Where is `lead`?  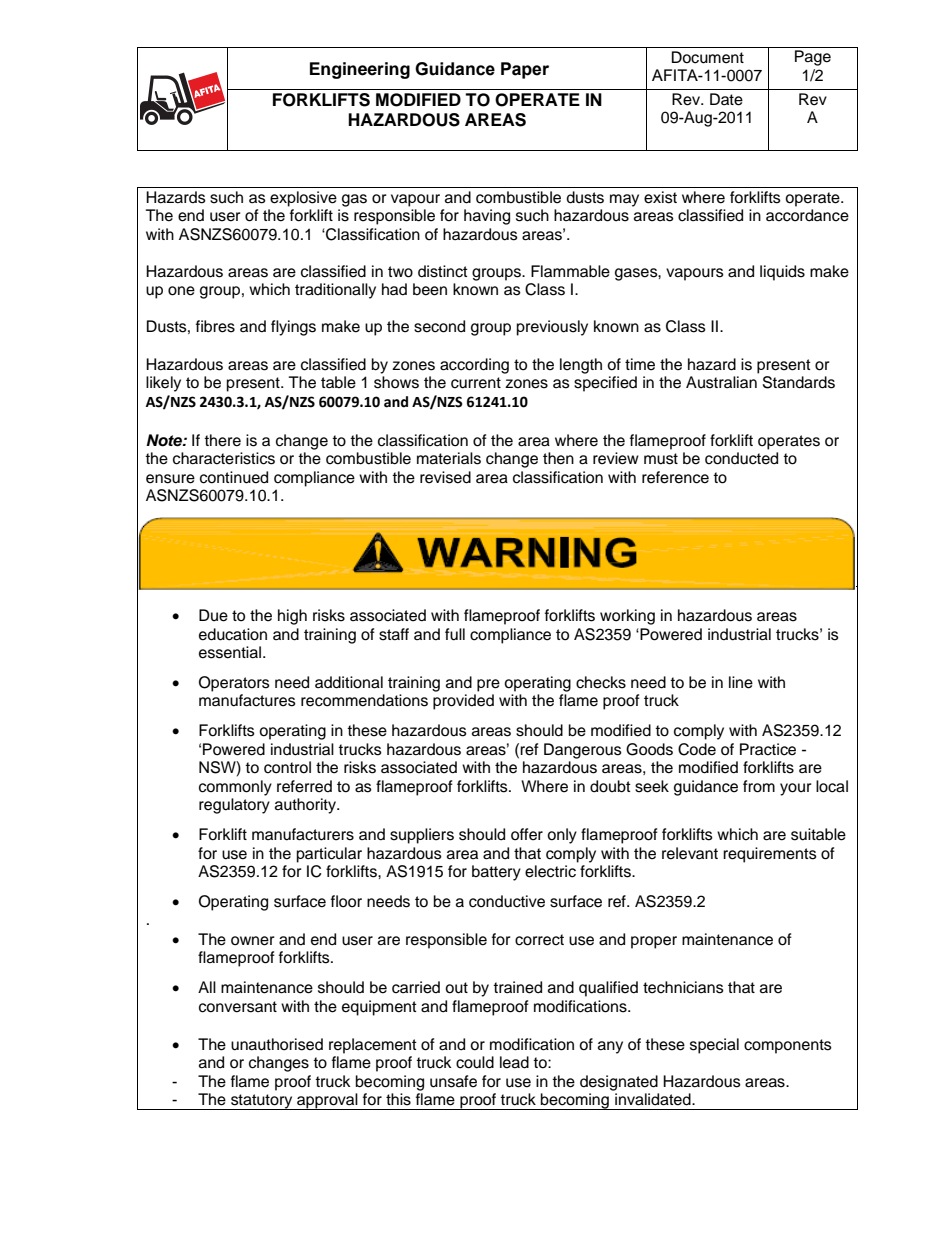 lead is located at coordinates (514, 1062).
